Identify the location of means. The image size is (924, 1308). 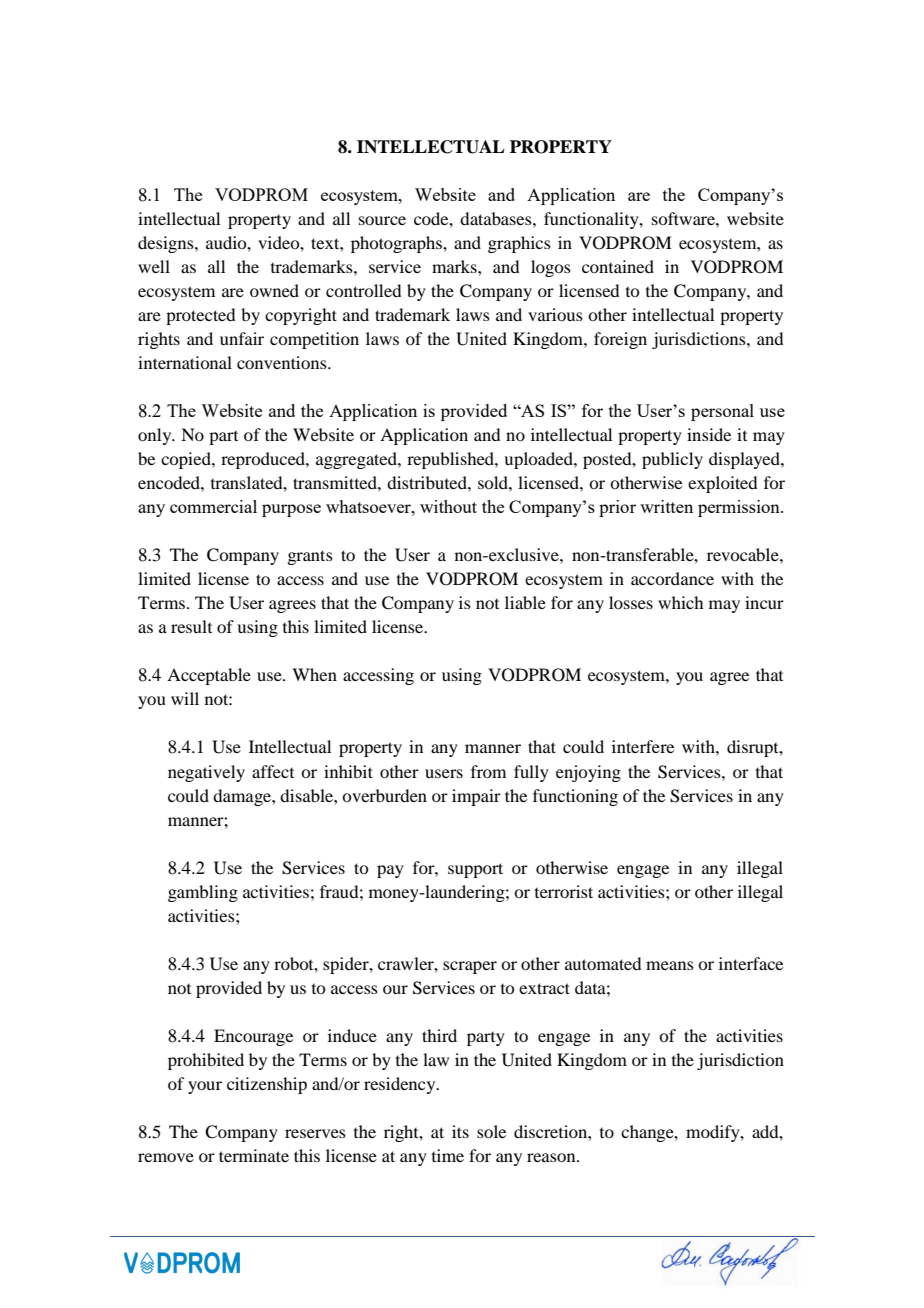
(670, 965).
